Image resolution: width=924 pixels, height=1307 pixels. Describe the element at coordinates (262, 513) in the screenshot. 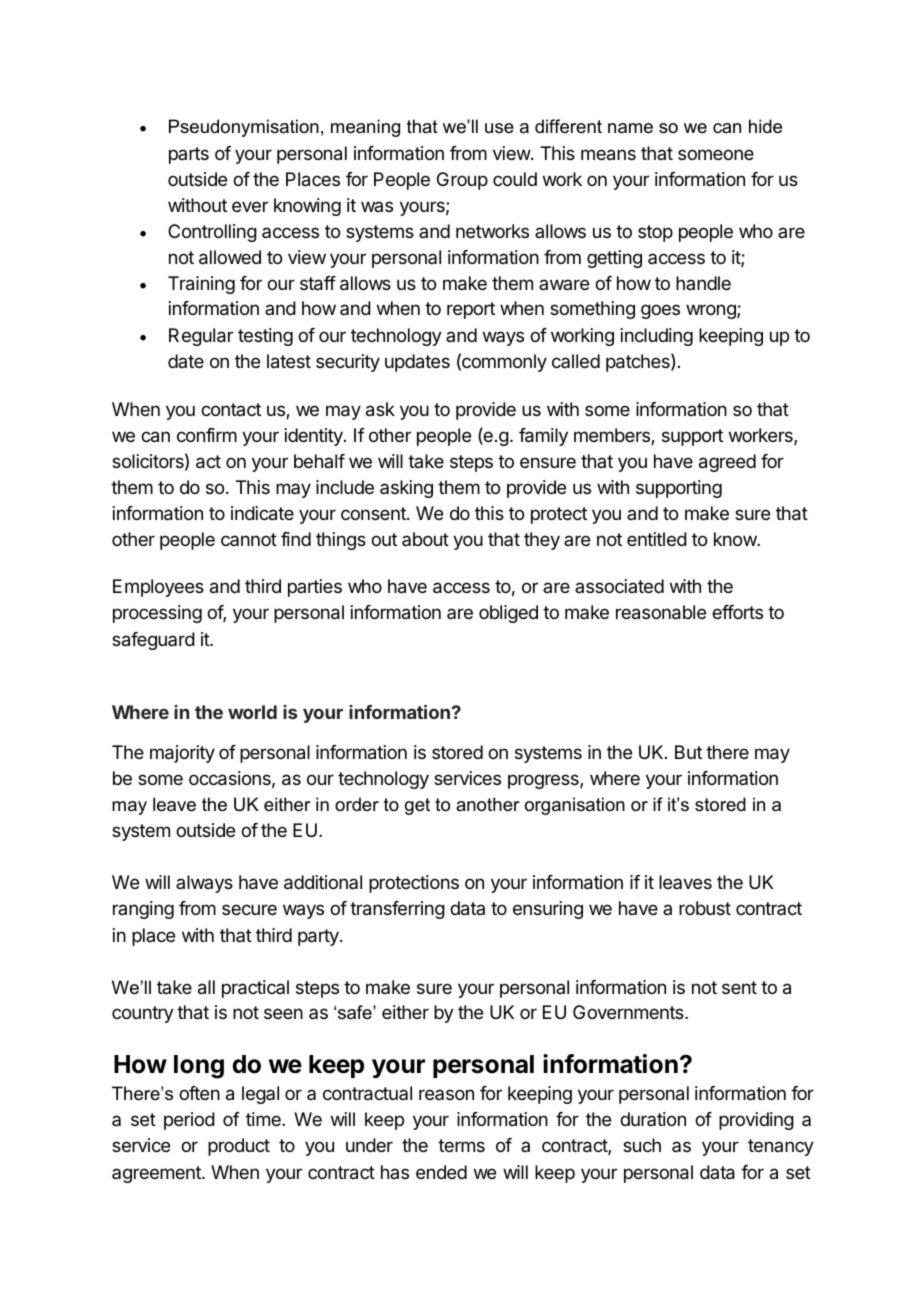

I see `indicate` at that location.
